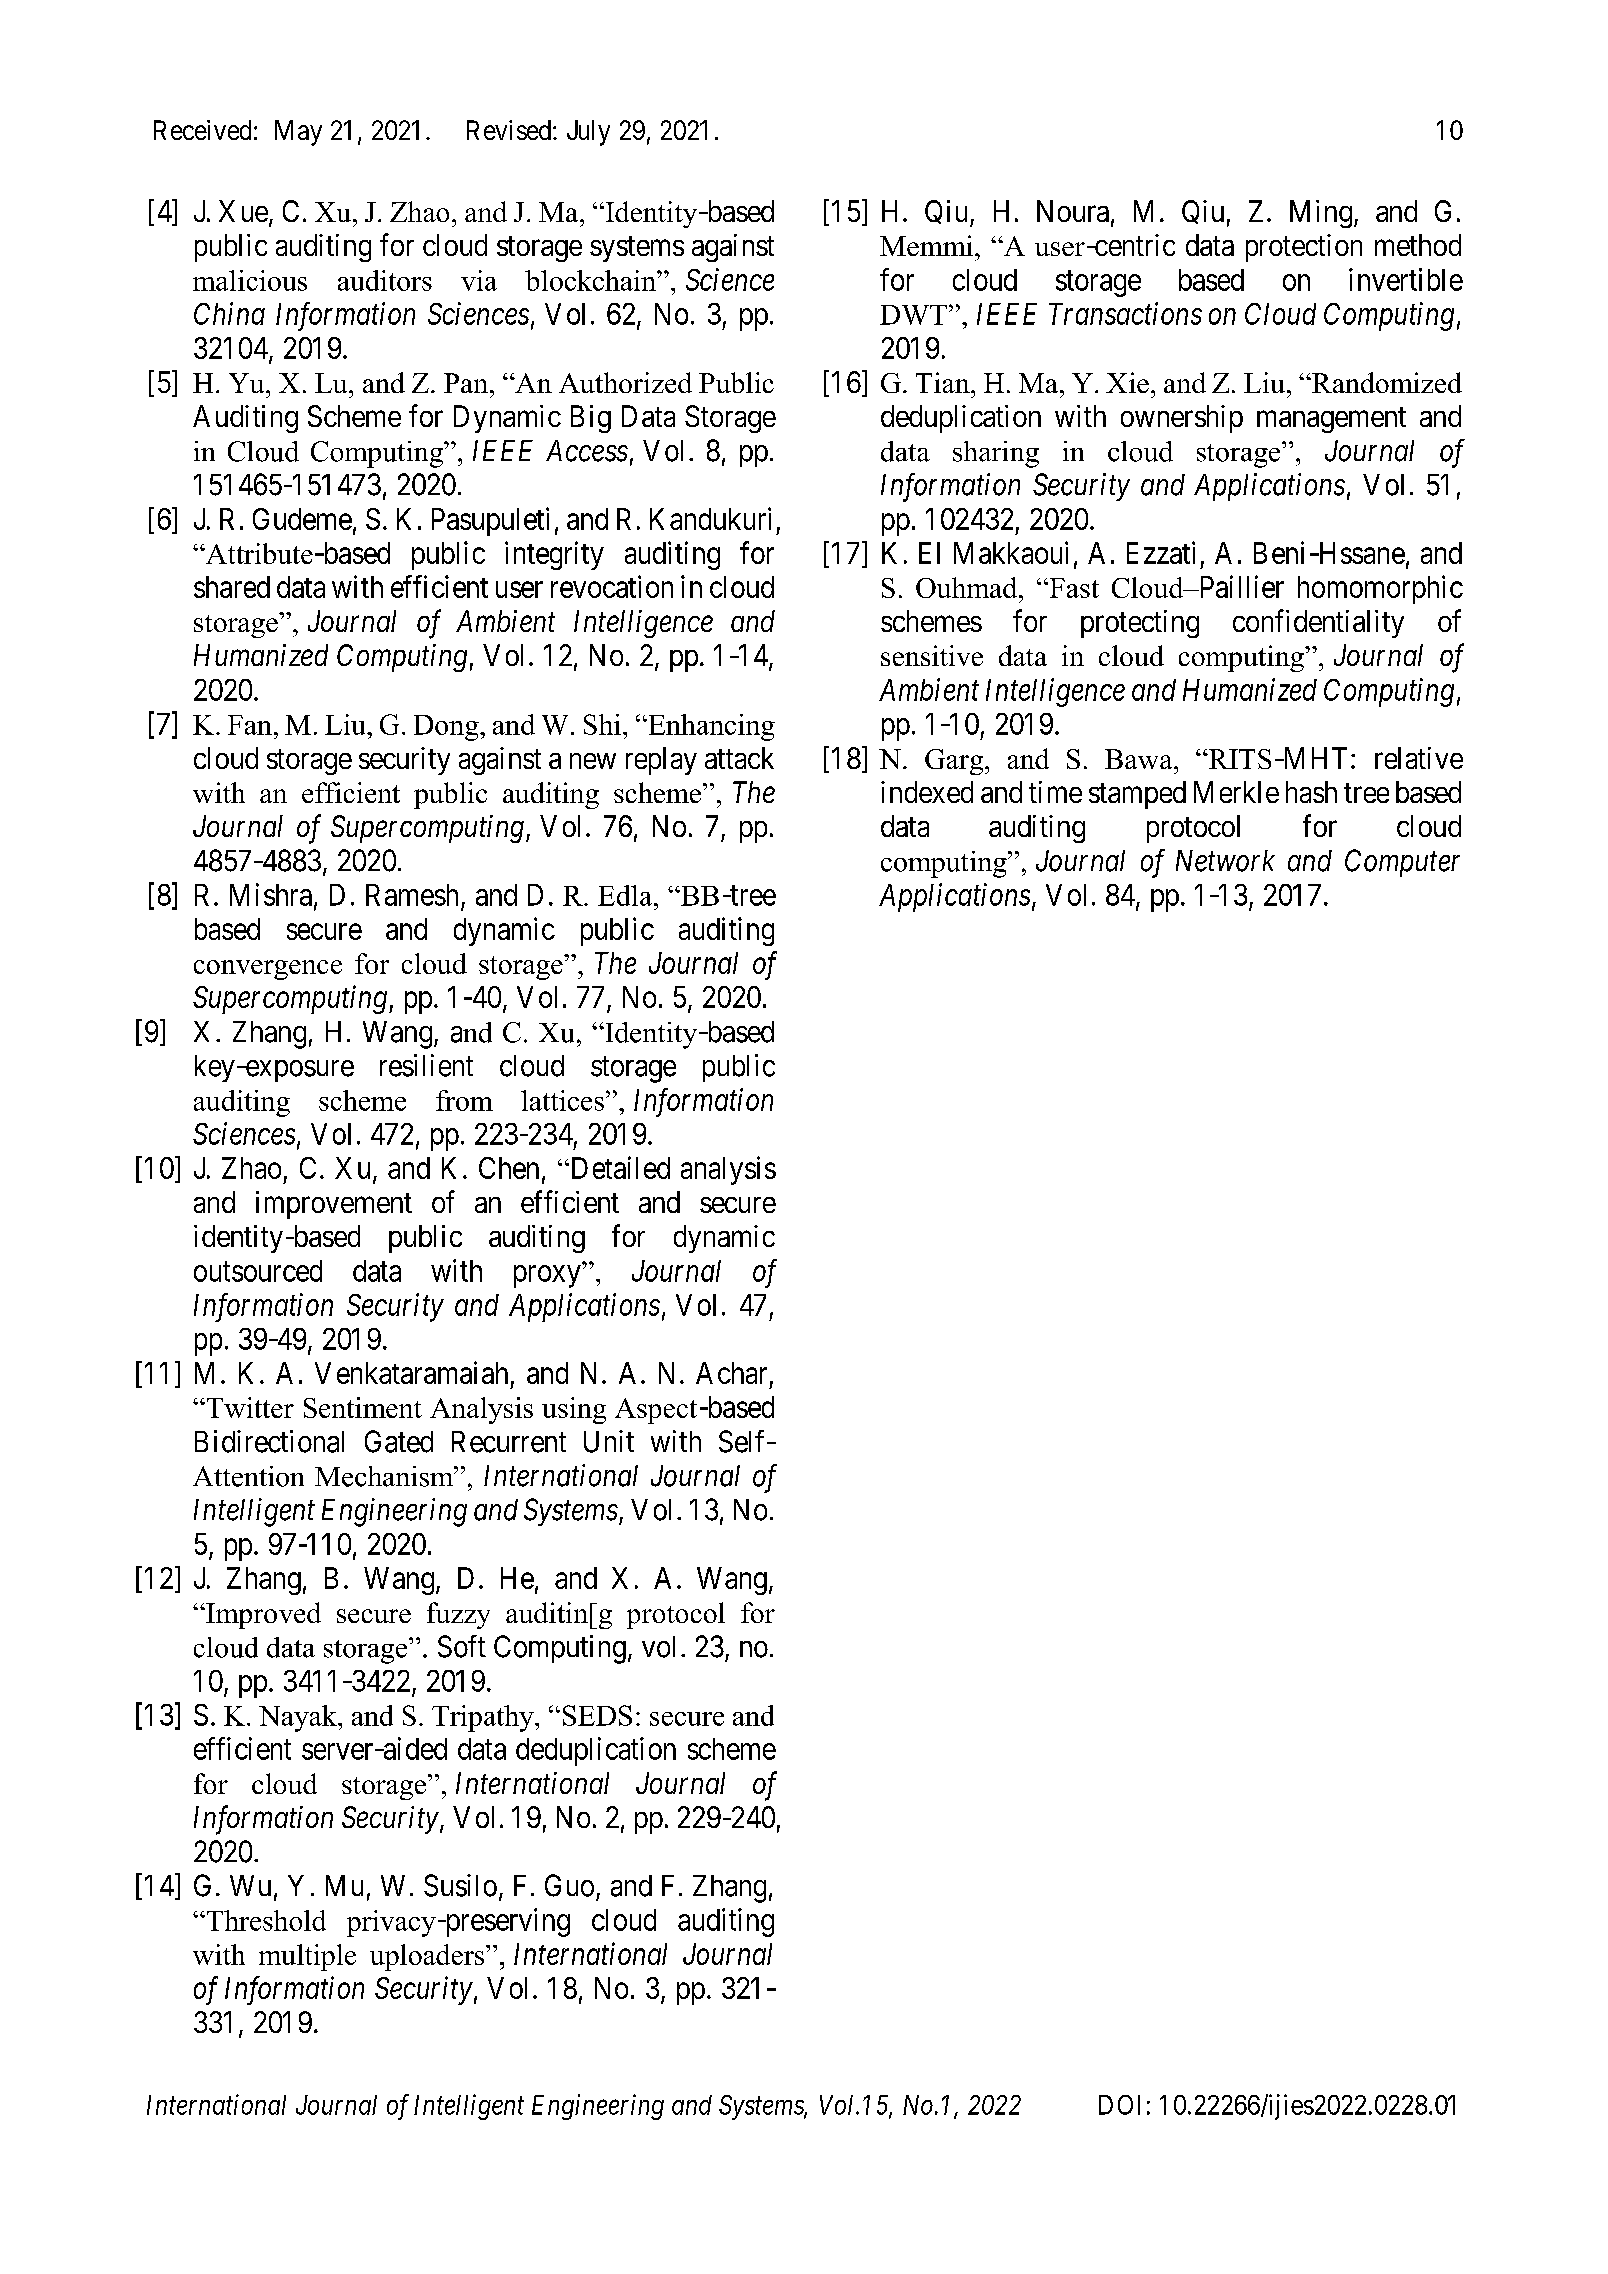  Describe the element at coordinates (913, 315) in the image. I see `DWT` at that location.
